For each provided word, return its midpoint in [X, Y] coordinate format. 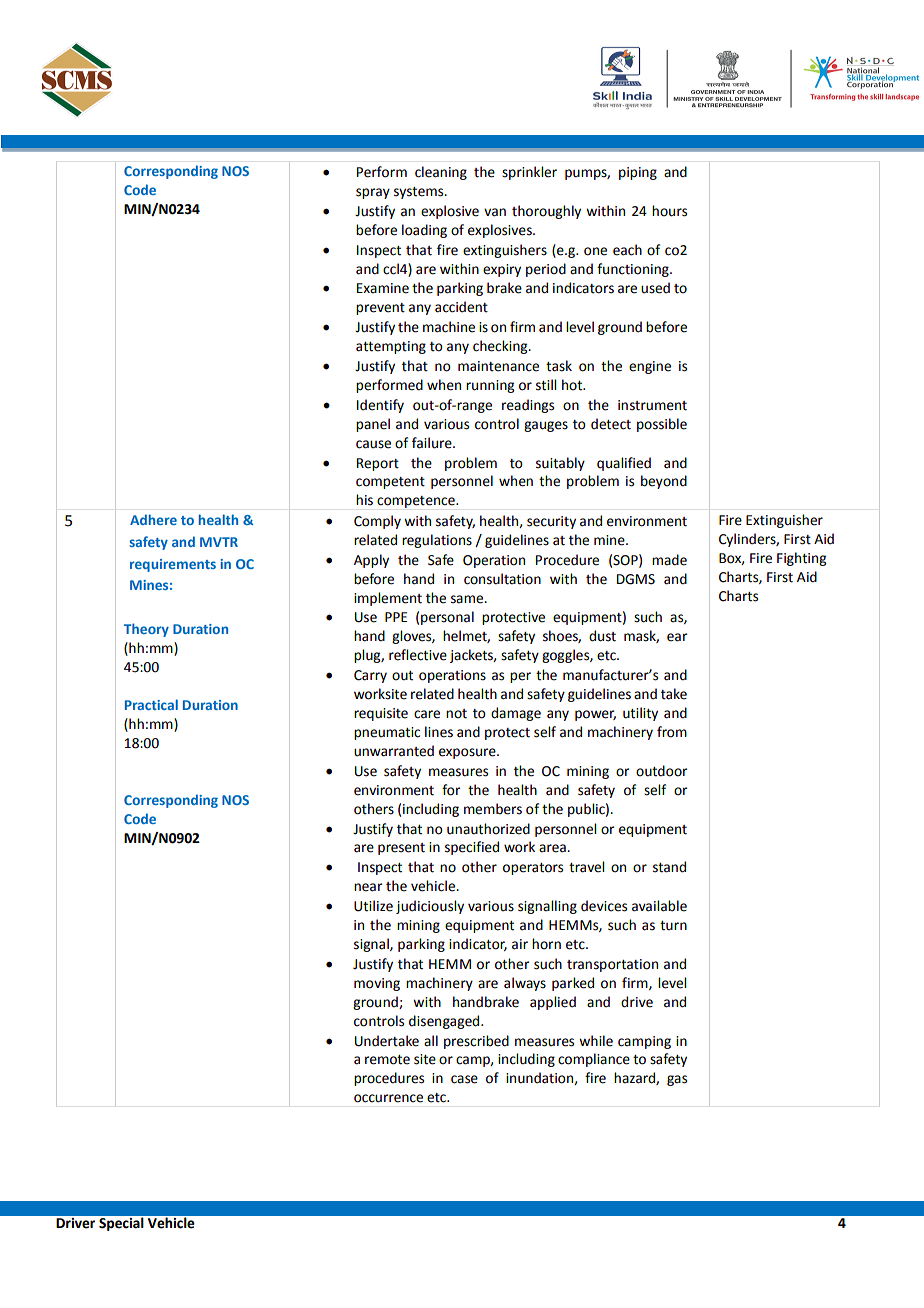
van [495, 212]
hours [669, 211]
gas [677, 1080]
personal [447, 618]
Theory [146, 630]
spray [373, 193]
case [464, 1079]
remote [387, 1060]
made [669, 560]
